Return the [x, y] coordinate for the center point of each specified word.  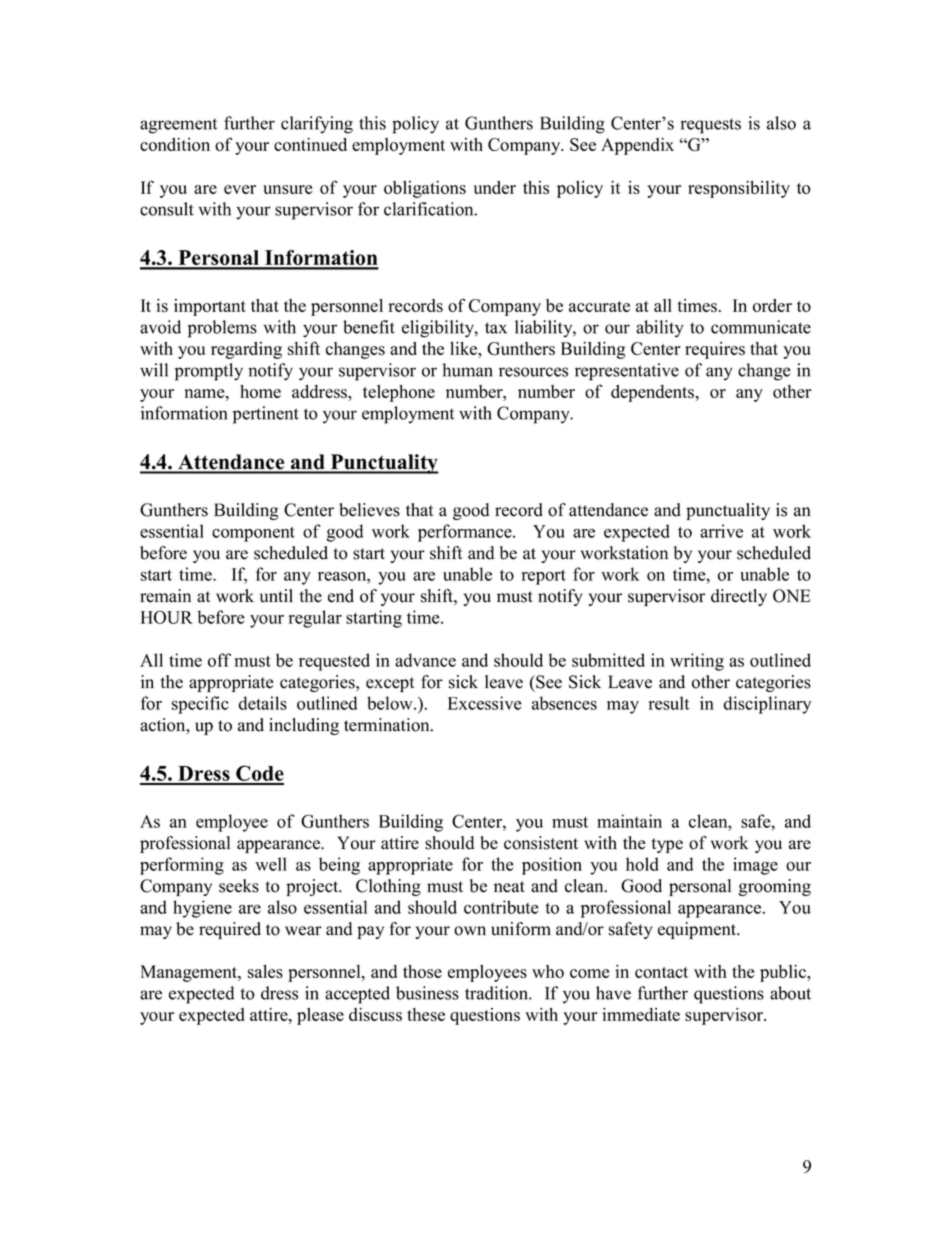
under [495, 187]
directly [739, 597]
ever [240, 189]
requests [710, 126]
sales [265, 971]
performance [466, 533]
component [253, 534]
